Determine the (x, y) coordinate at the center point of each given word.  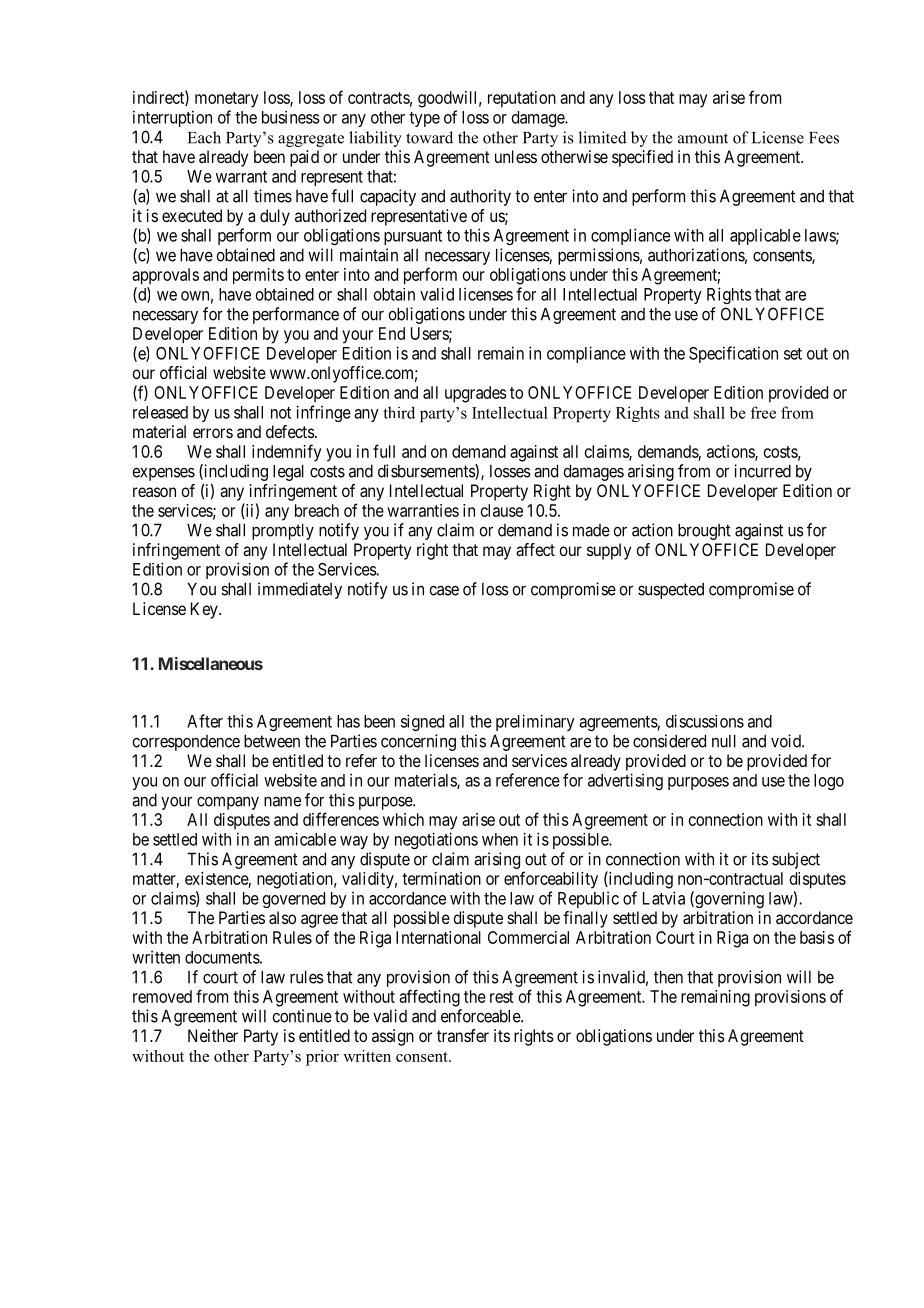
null (724, 741)
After (205, 721)
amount (703, 138)
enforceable (481, 1016)
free (763, 412)
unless (516, 156)
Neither (213, 1035)
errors (213, 433)
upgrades (476, 394)
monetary (226, 100)
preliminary (535, 722)
